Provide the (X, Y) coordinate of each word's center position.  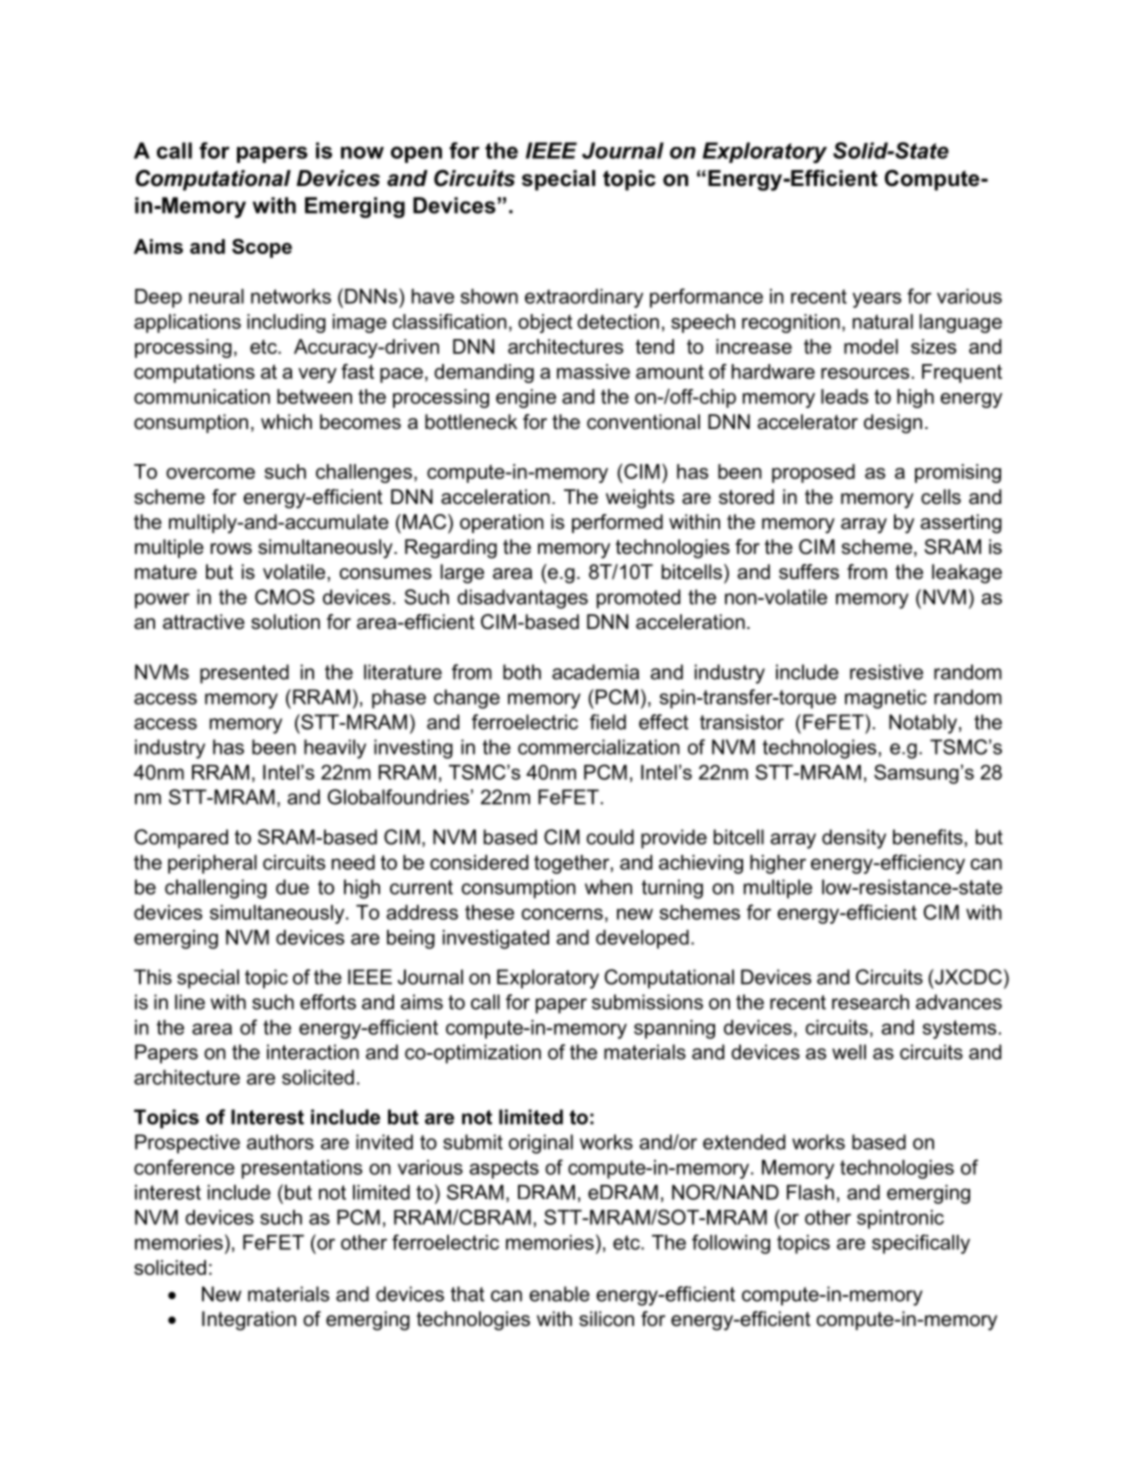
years (877, 300)
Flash (810, 1192)
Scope (262, 248)
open (416, 154)
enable (559, 1294)
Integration (249, 1321)
